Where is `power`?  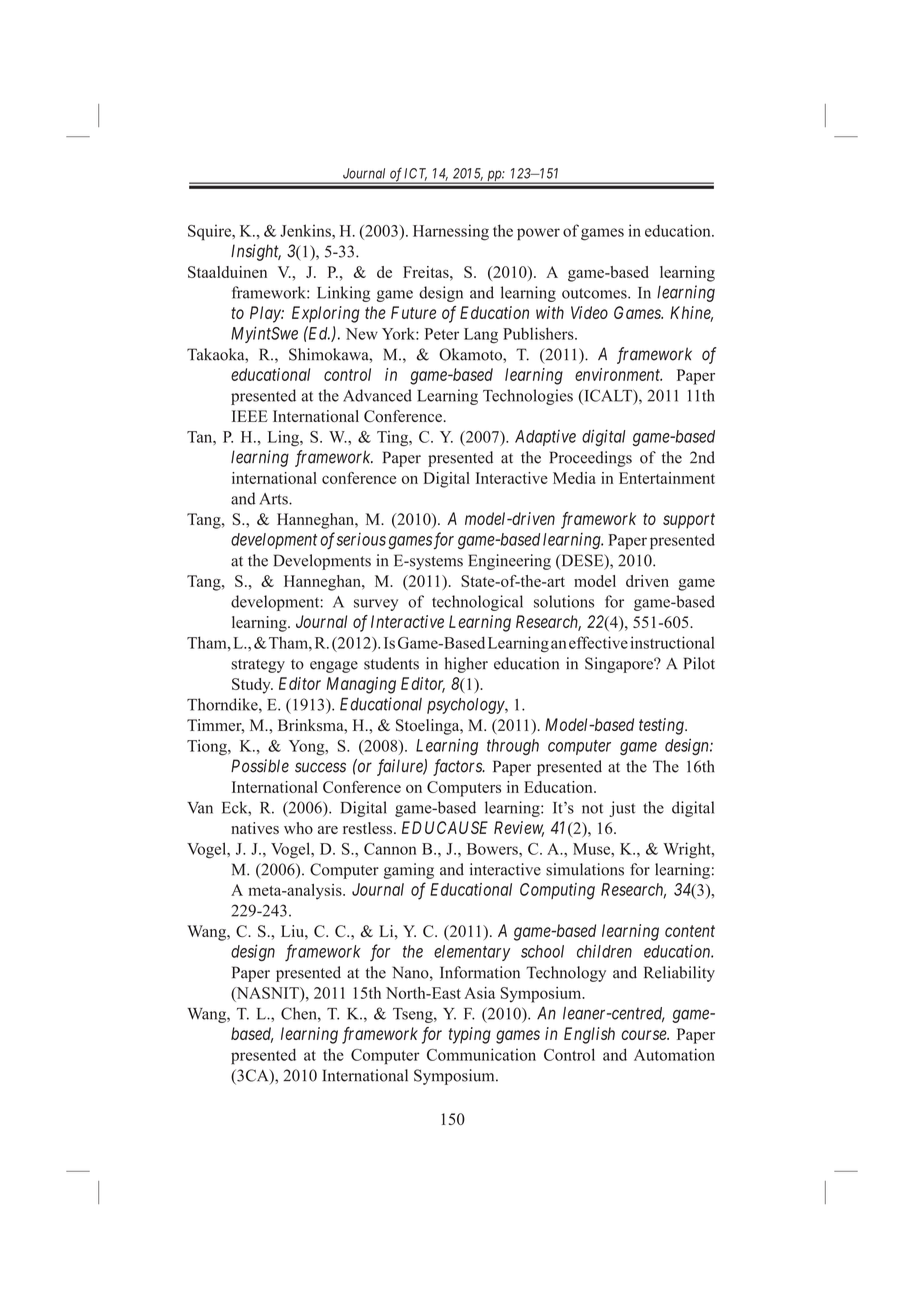 power is located at coordinates (538, 234).
